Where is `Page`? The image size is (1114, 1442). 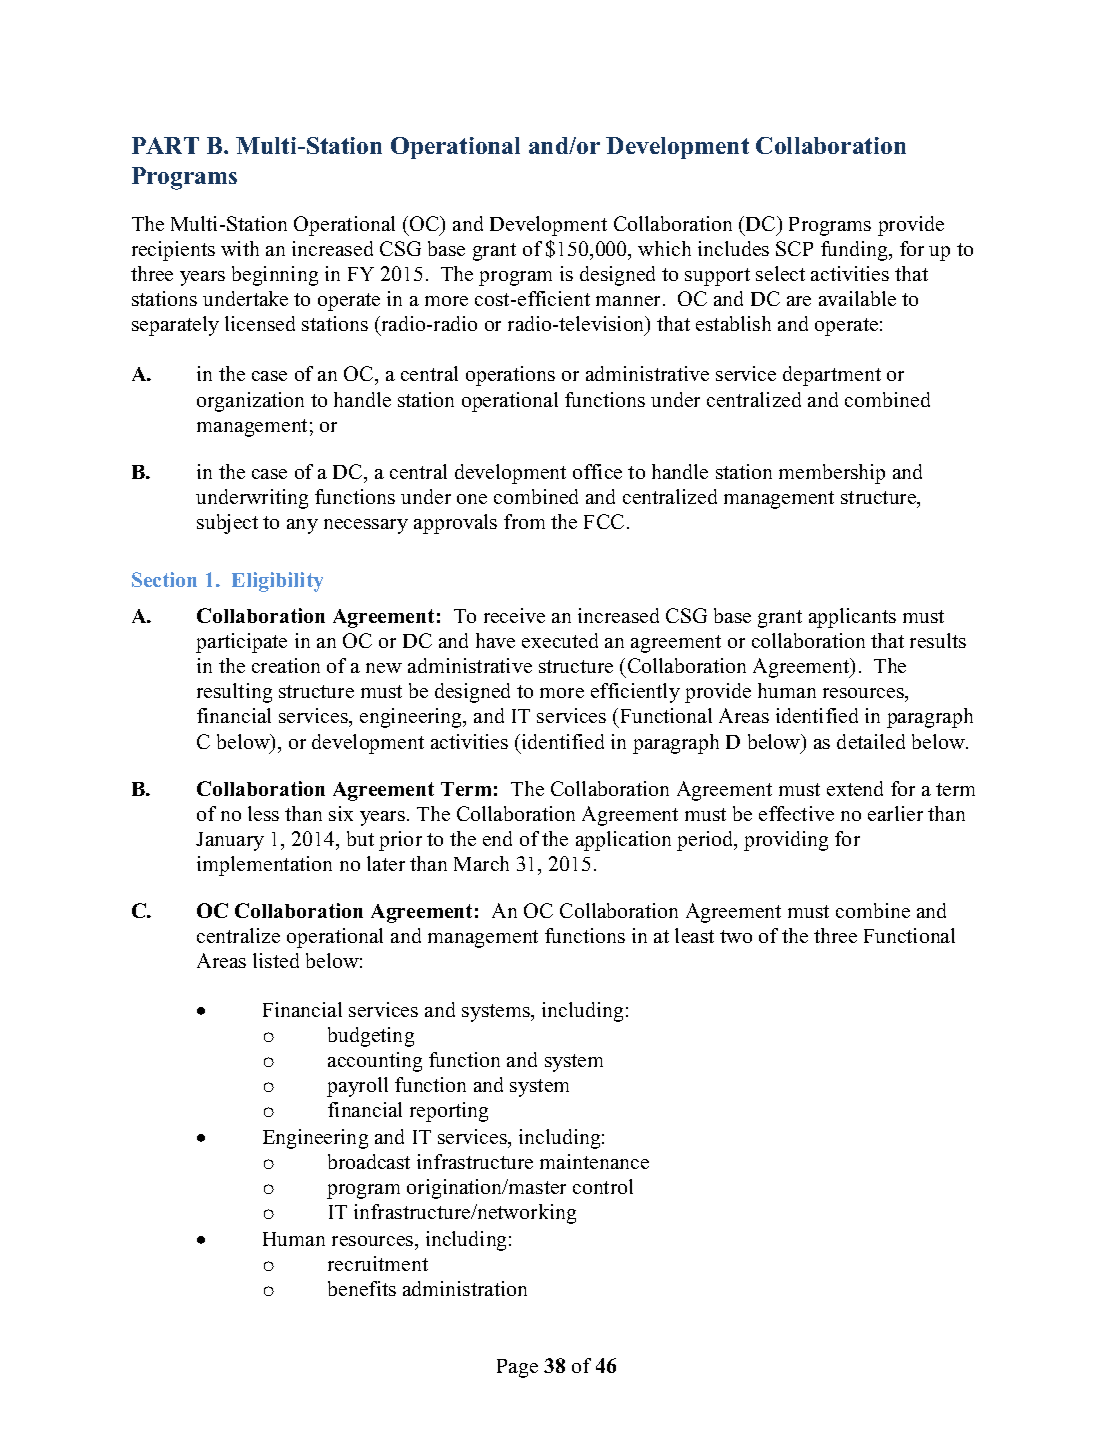 Page is located at coordinates (517, 1368).
